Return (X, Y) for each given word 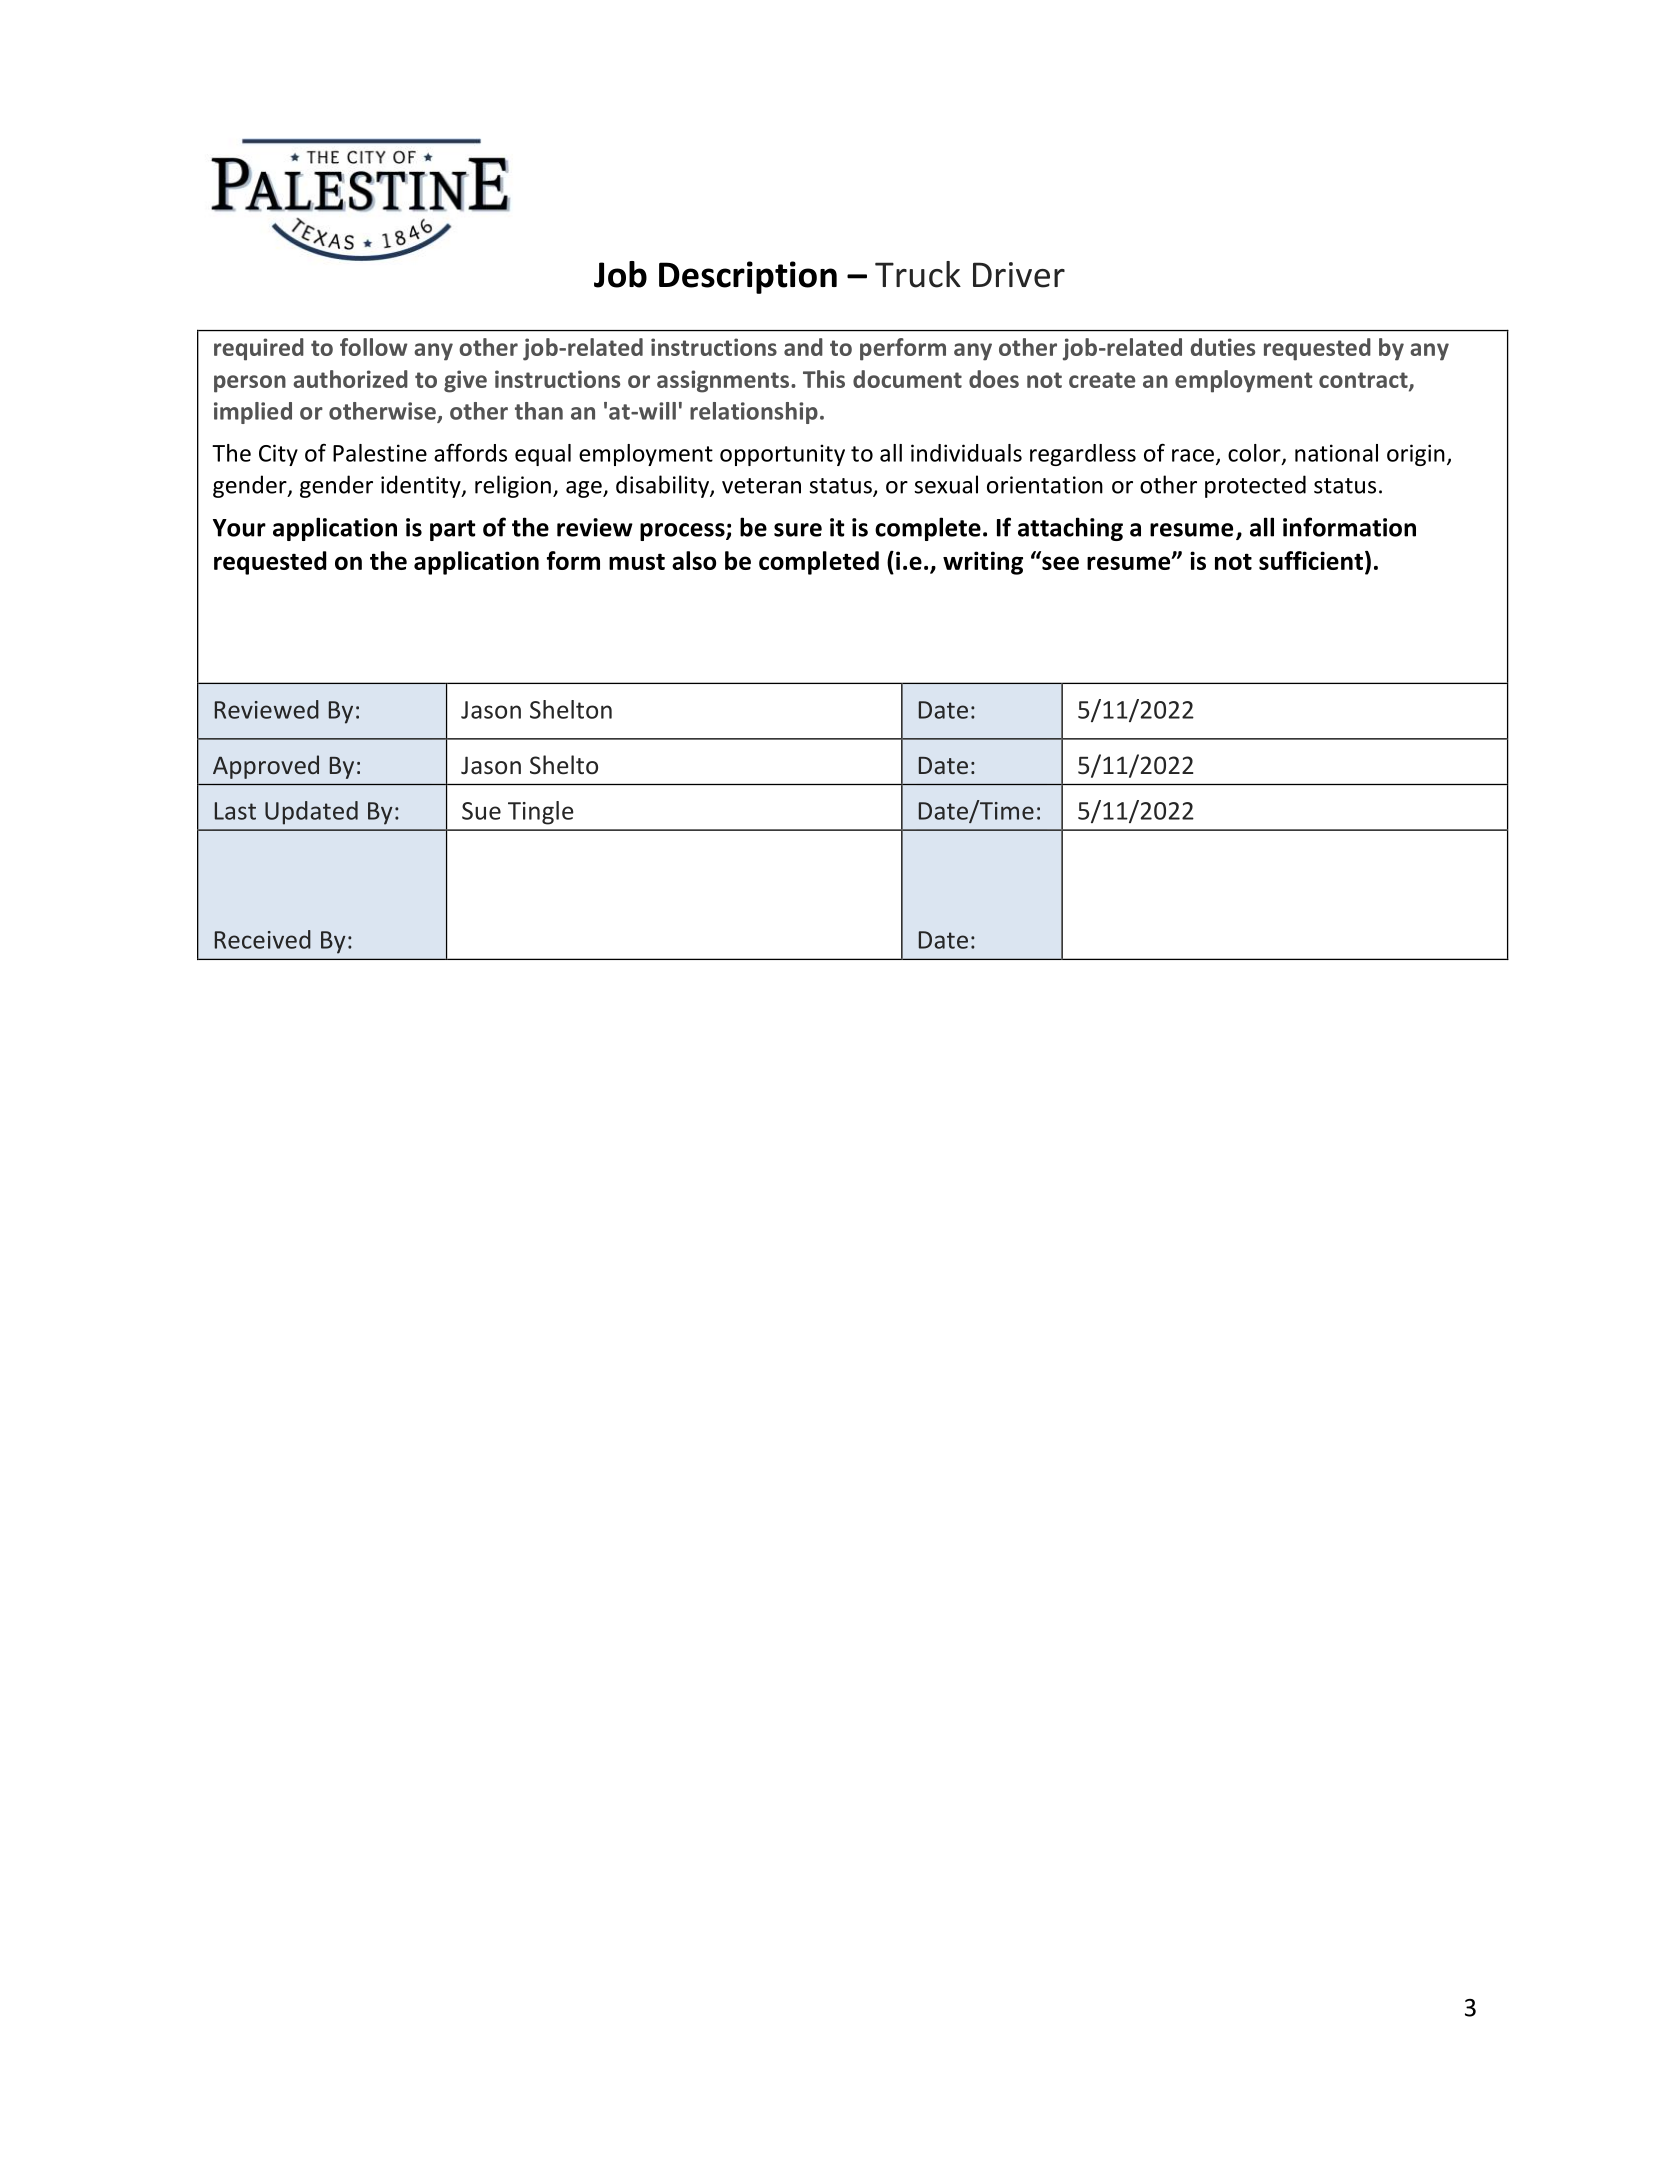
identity (422, 486)
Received (263, 939)
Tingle (541, 813)
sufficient (1311, 560)
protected (1255, 486)
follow (374, 347)
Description (748, 277)
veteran (761, 486)
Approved (266, 767)
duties (1223, 347)
